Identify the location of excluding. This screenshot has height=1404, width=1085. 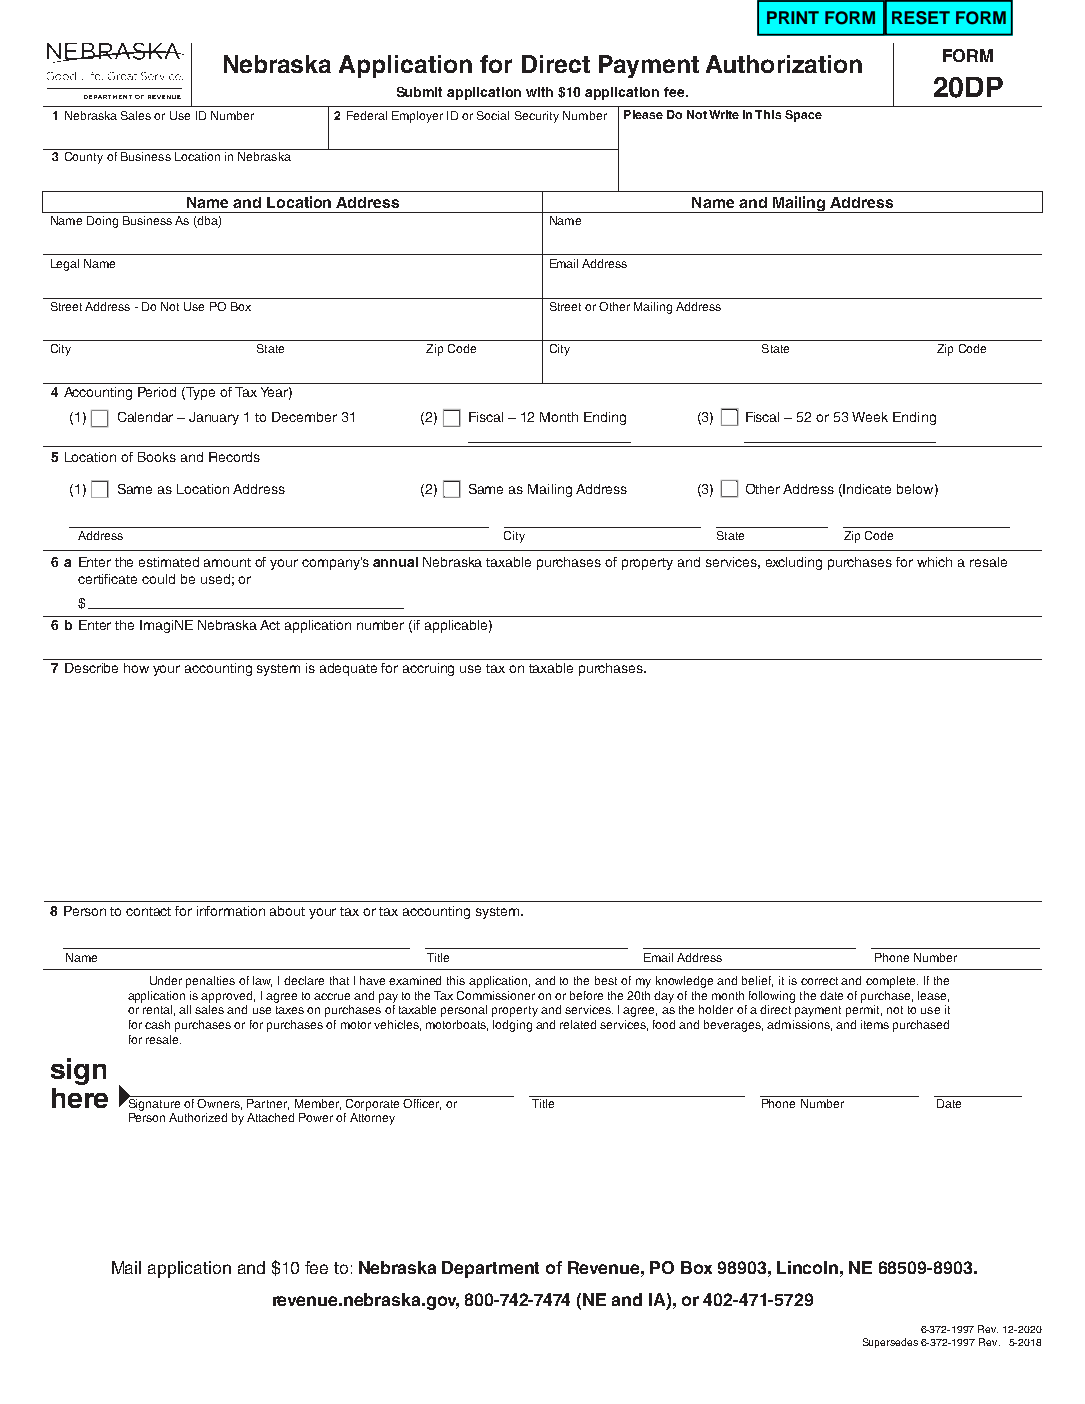
(794, 563).
